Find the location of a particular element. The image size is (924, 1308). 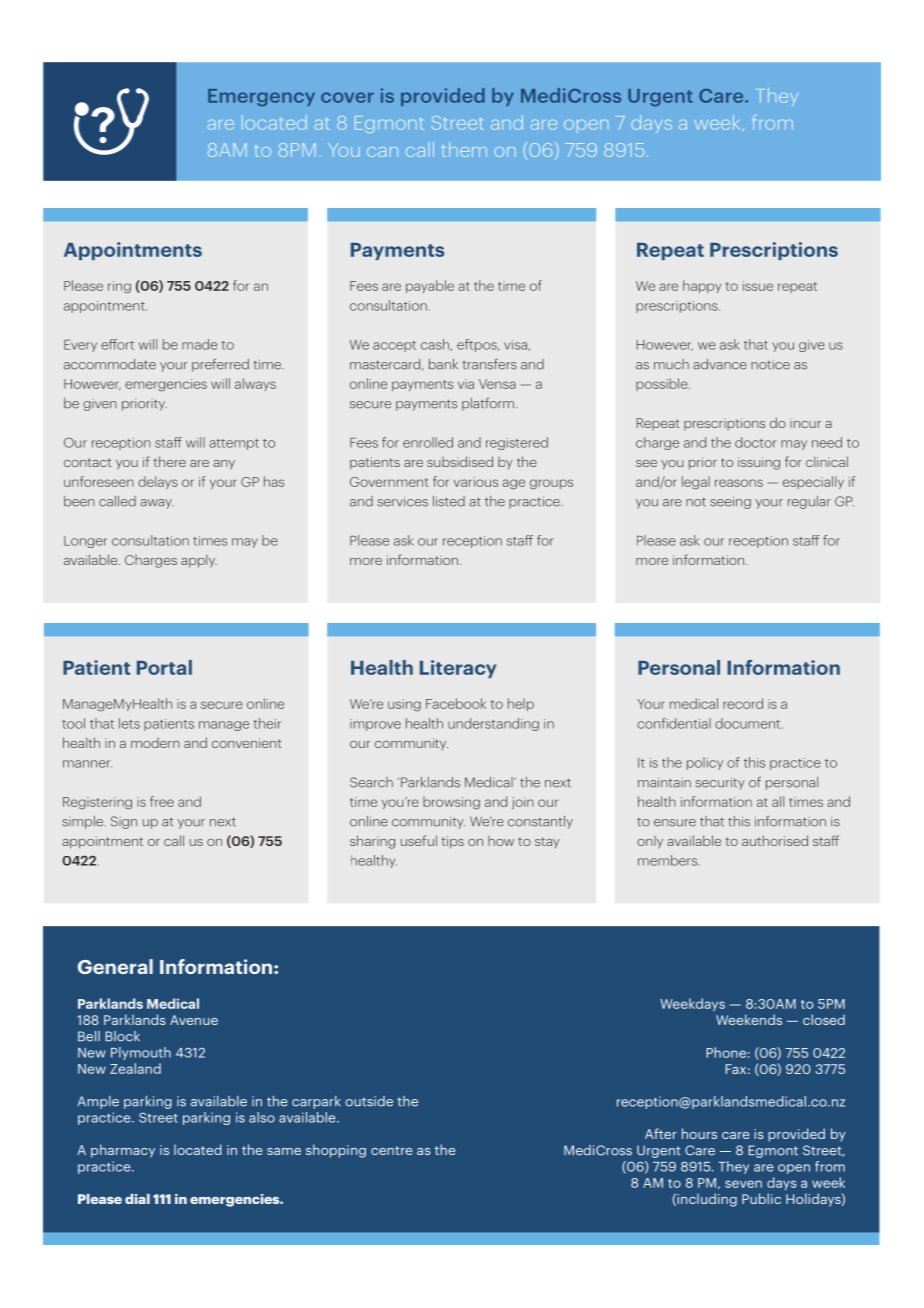

authorised is located at coordinates (775, 840).
